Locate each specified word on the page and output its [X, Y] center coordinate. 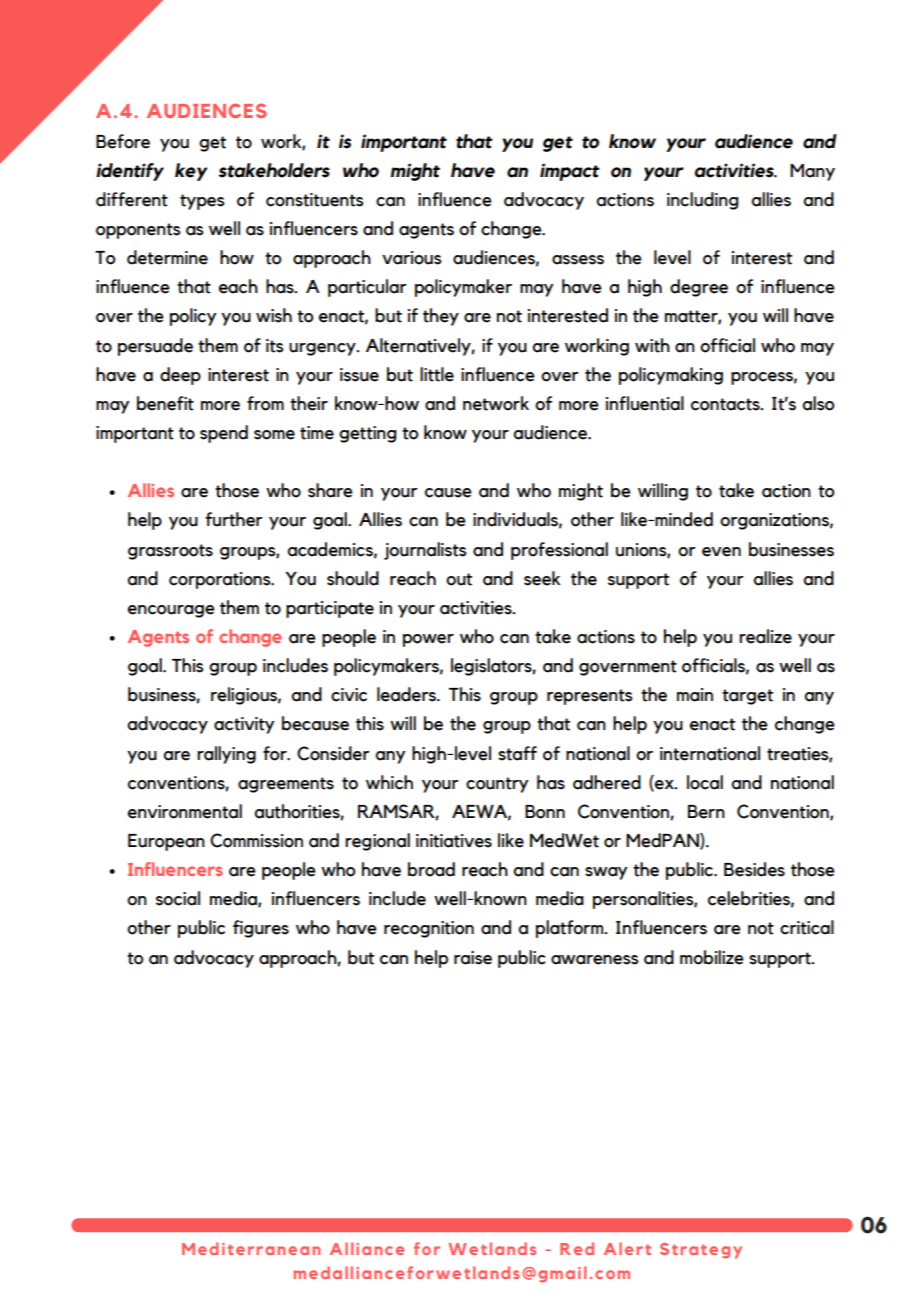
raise [473, 958]
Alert [627, 1248]
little [437, 374]
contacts [726, 404]
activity [244, 725]
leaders [407, 694]
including [703, 201]
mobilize [712, 957]
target [747, 697]
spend [224, 434]
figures [261, 929]
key [191, 172]
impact [570, 172]
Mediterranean [251, 1248]
